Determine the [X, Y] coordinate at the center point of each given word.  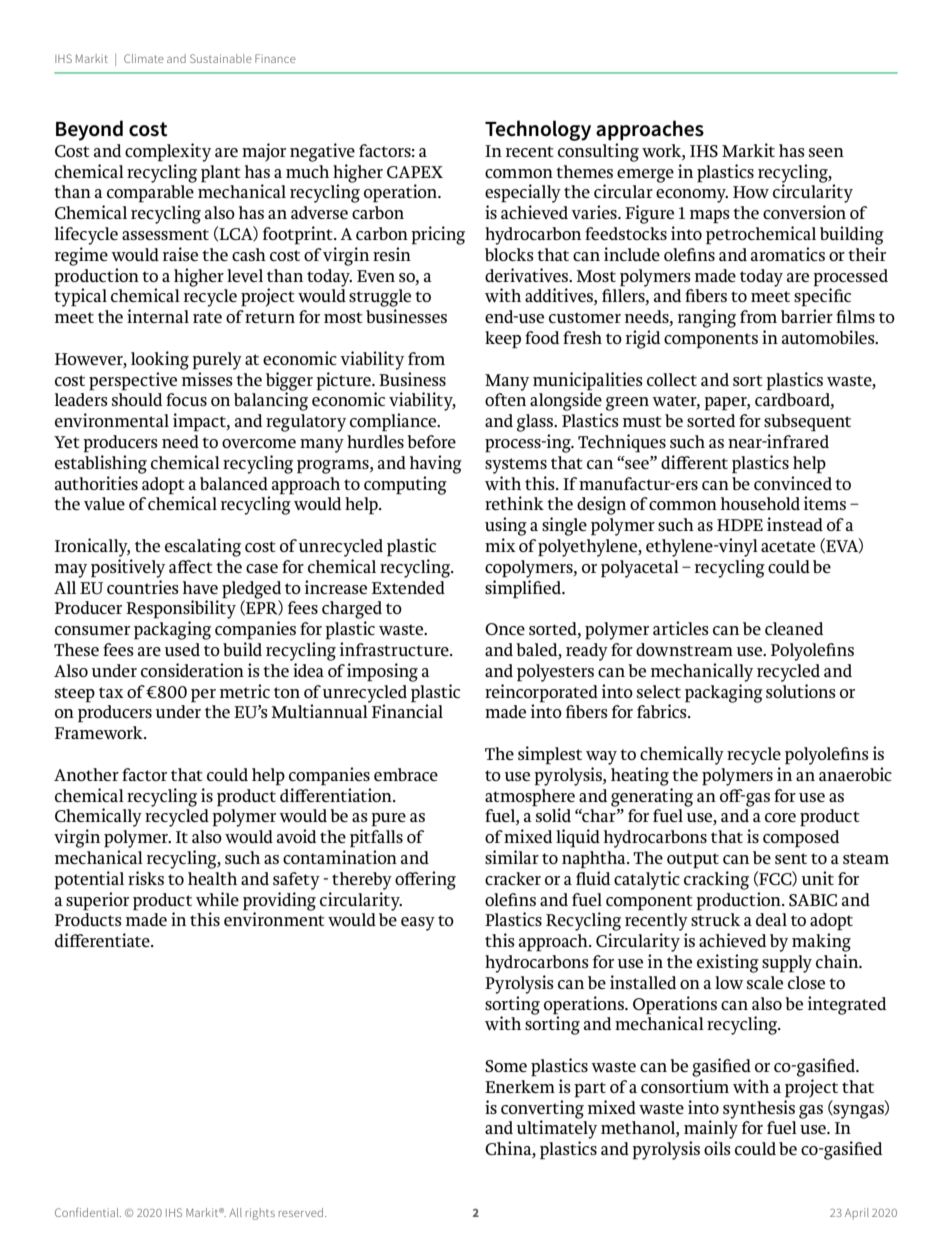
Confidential [88, 1212]
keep [503, 340]
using [506, 526]
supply [787, 964]
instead [795, 524]
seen [826, 152]
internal [158, 316]
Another [86, 774]
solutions [801, 691]
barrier [807, 316]
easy [418, 924]
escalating [203, 547]
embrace [406, 774]
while [217, 899]
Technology [538, 130]
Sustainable [221, 58]
